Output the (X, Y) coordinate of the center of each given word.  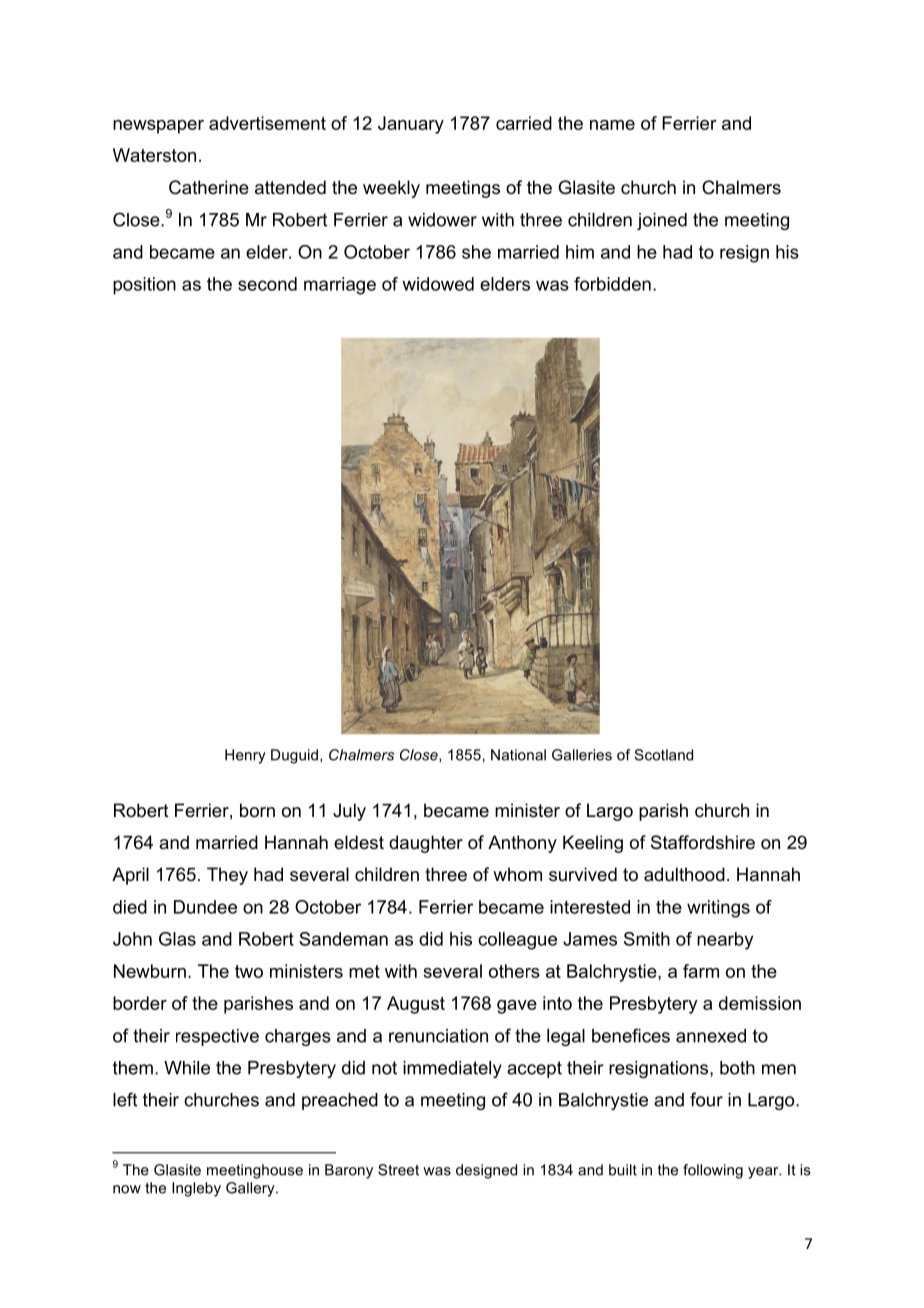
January (411, 125)
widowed (438, 284)
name (612, 125)
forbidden (612, 284)
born (257, 810)
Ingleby (196, 1189)
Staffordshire (703, 842)
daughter (426, 844)
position (144, 286)
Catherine (209, 187)
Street (398, 1170)
